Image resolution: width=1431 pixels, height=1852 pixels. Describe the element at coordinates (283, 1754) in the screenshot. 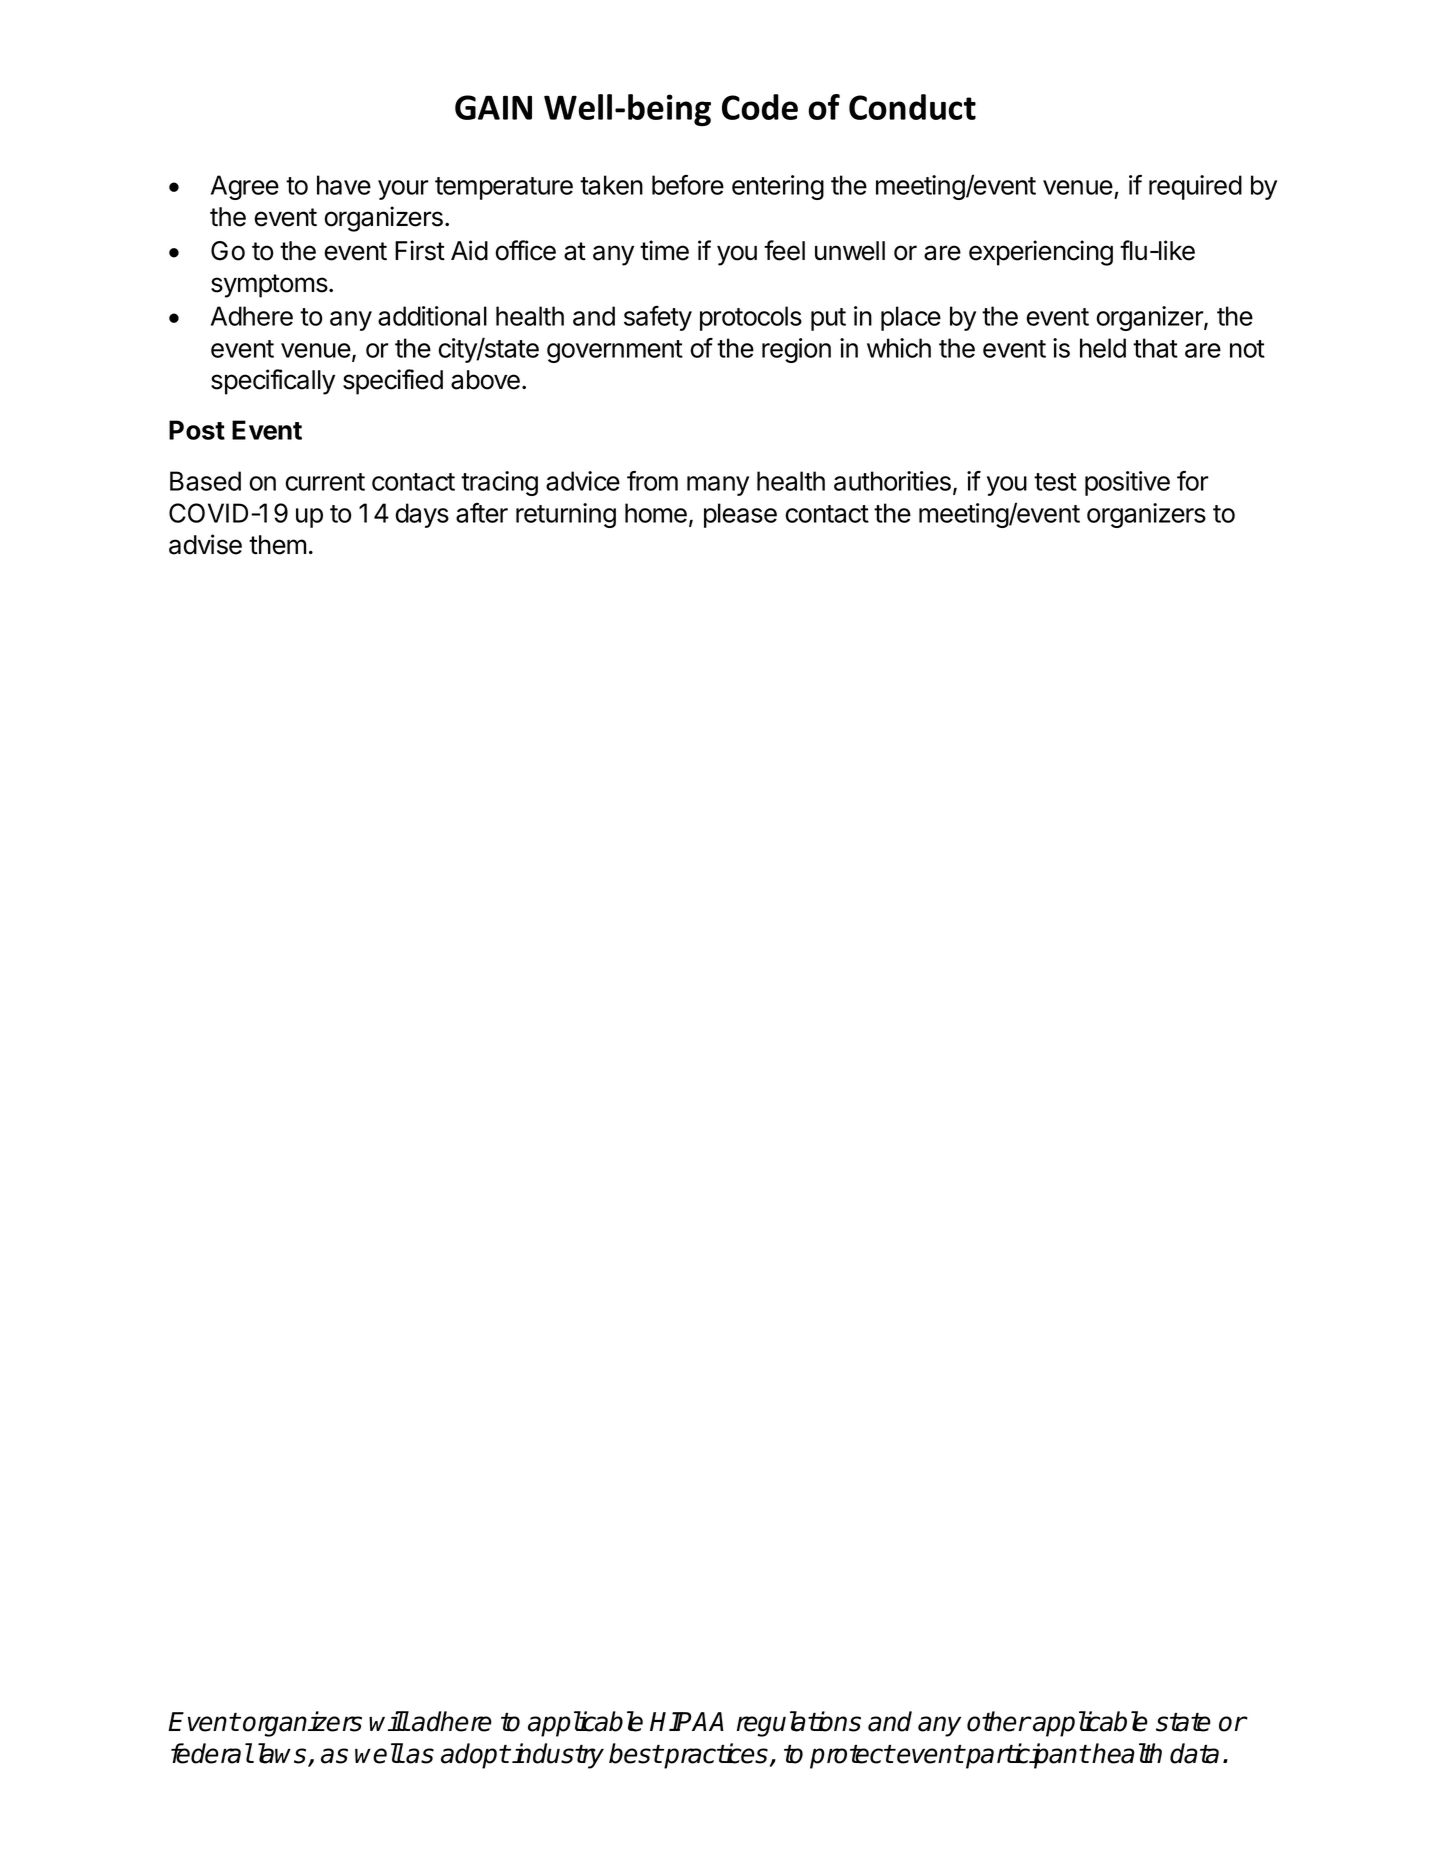

I see `laws` at that location.
